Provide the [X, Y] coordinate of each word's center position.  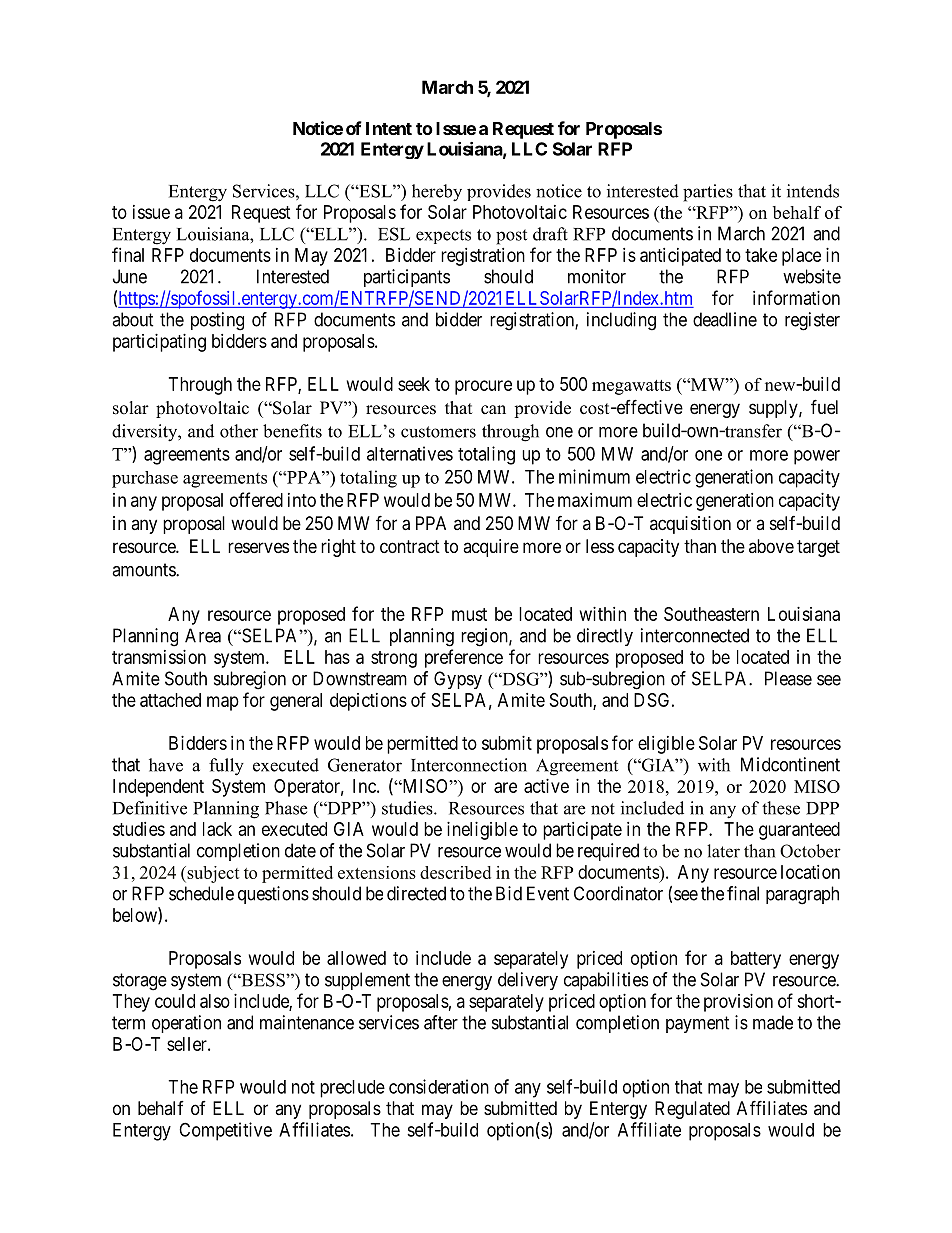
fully [226, 767]
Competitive [225, 1131]
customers [438, 432]
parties [708, 193]
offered [256, 499]
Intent [389, 128]
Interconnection [469, 765]
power [817, 457]
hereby [437, 193]
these [781, 808]
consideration [439, 1086]
